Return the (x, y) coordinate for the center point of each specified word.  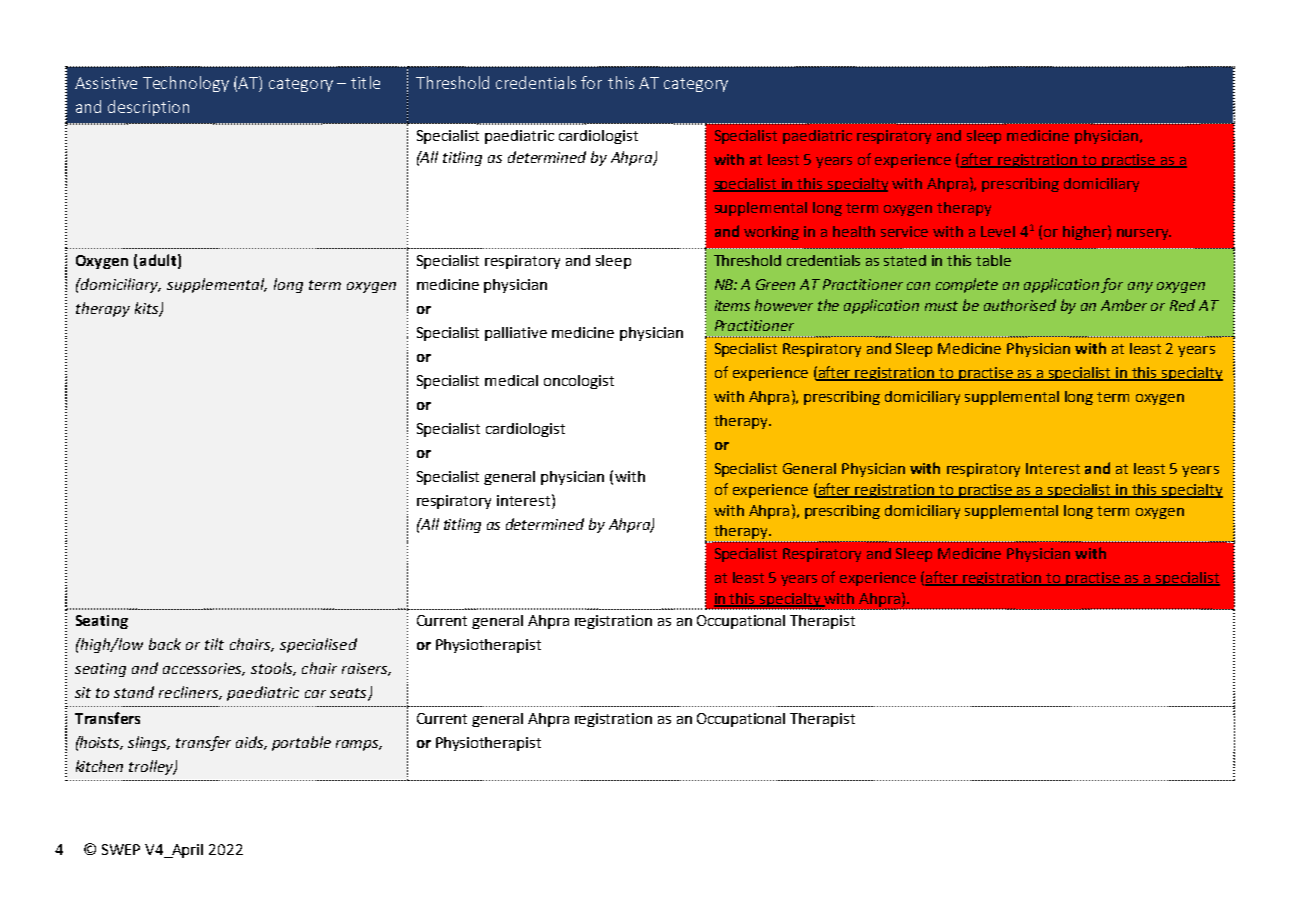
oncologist (579, 382)
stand (134, 692)
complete (967, 285)
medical (511, 380)
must (941, 306)
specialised (318, 645)
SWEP (121, 849)
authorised (1020, 305)
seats (349, 694)
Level (998, 231)
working (771, 233)
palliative (516, 334)
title (365, 82)
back (165, 644)
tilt (214, 644)
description (148, 108)
